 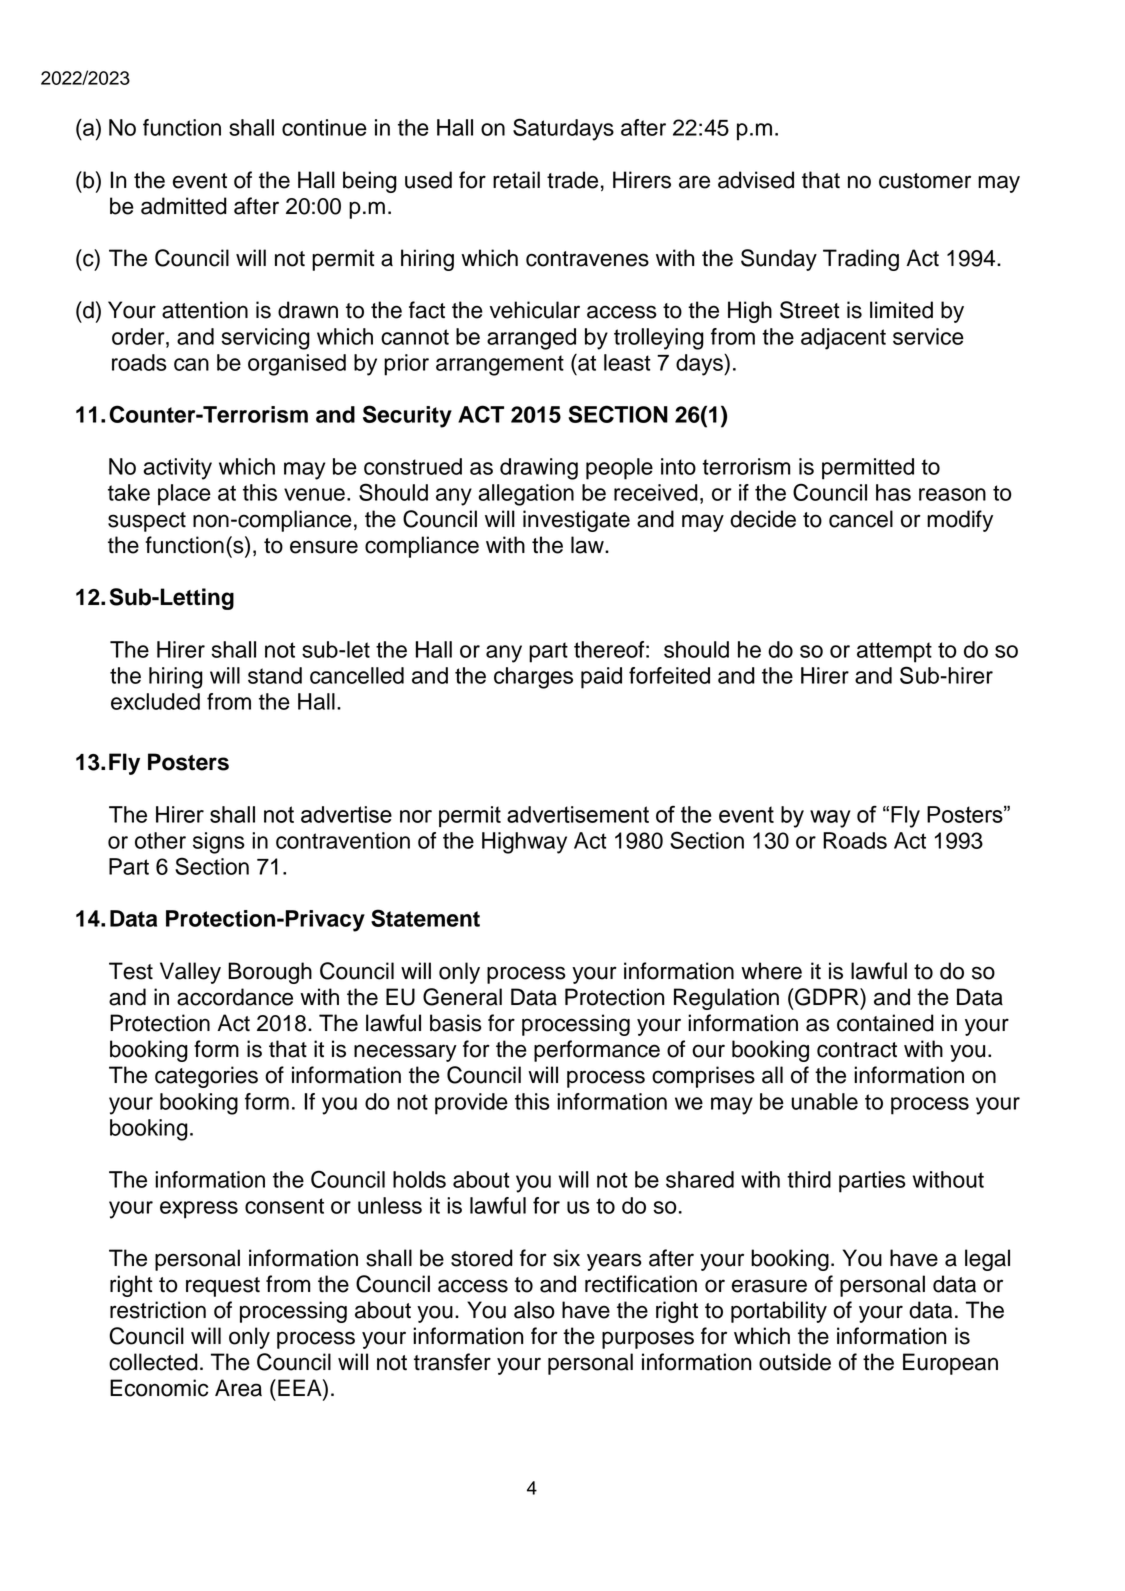 I want to click on contract, so click(x=857, y=1050).
